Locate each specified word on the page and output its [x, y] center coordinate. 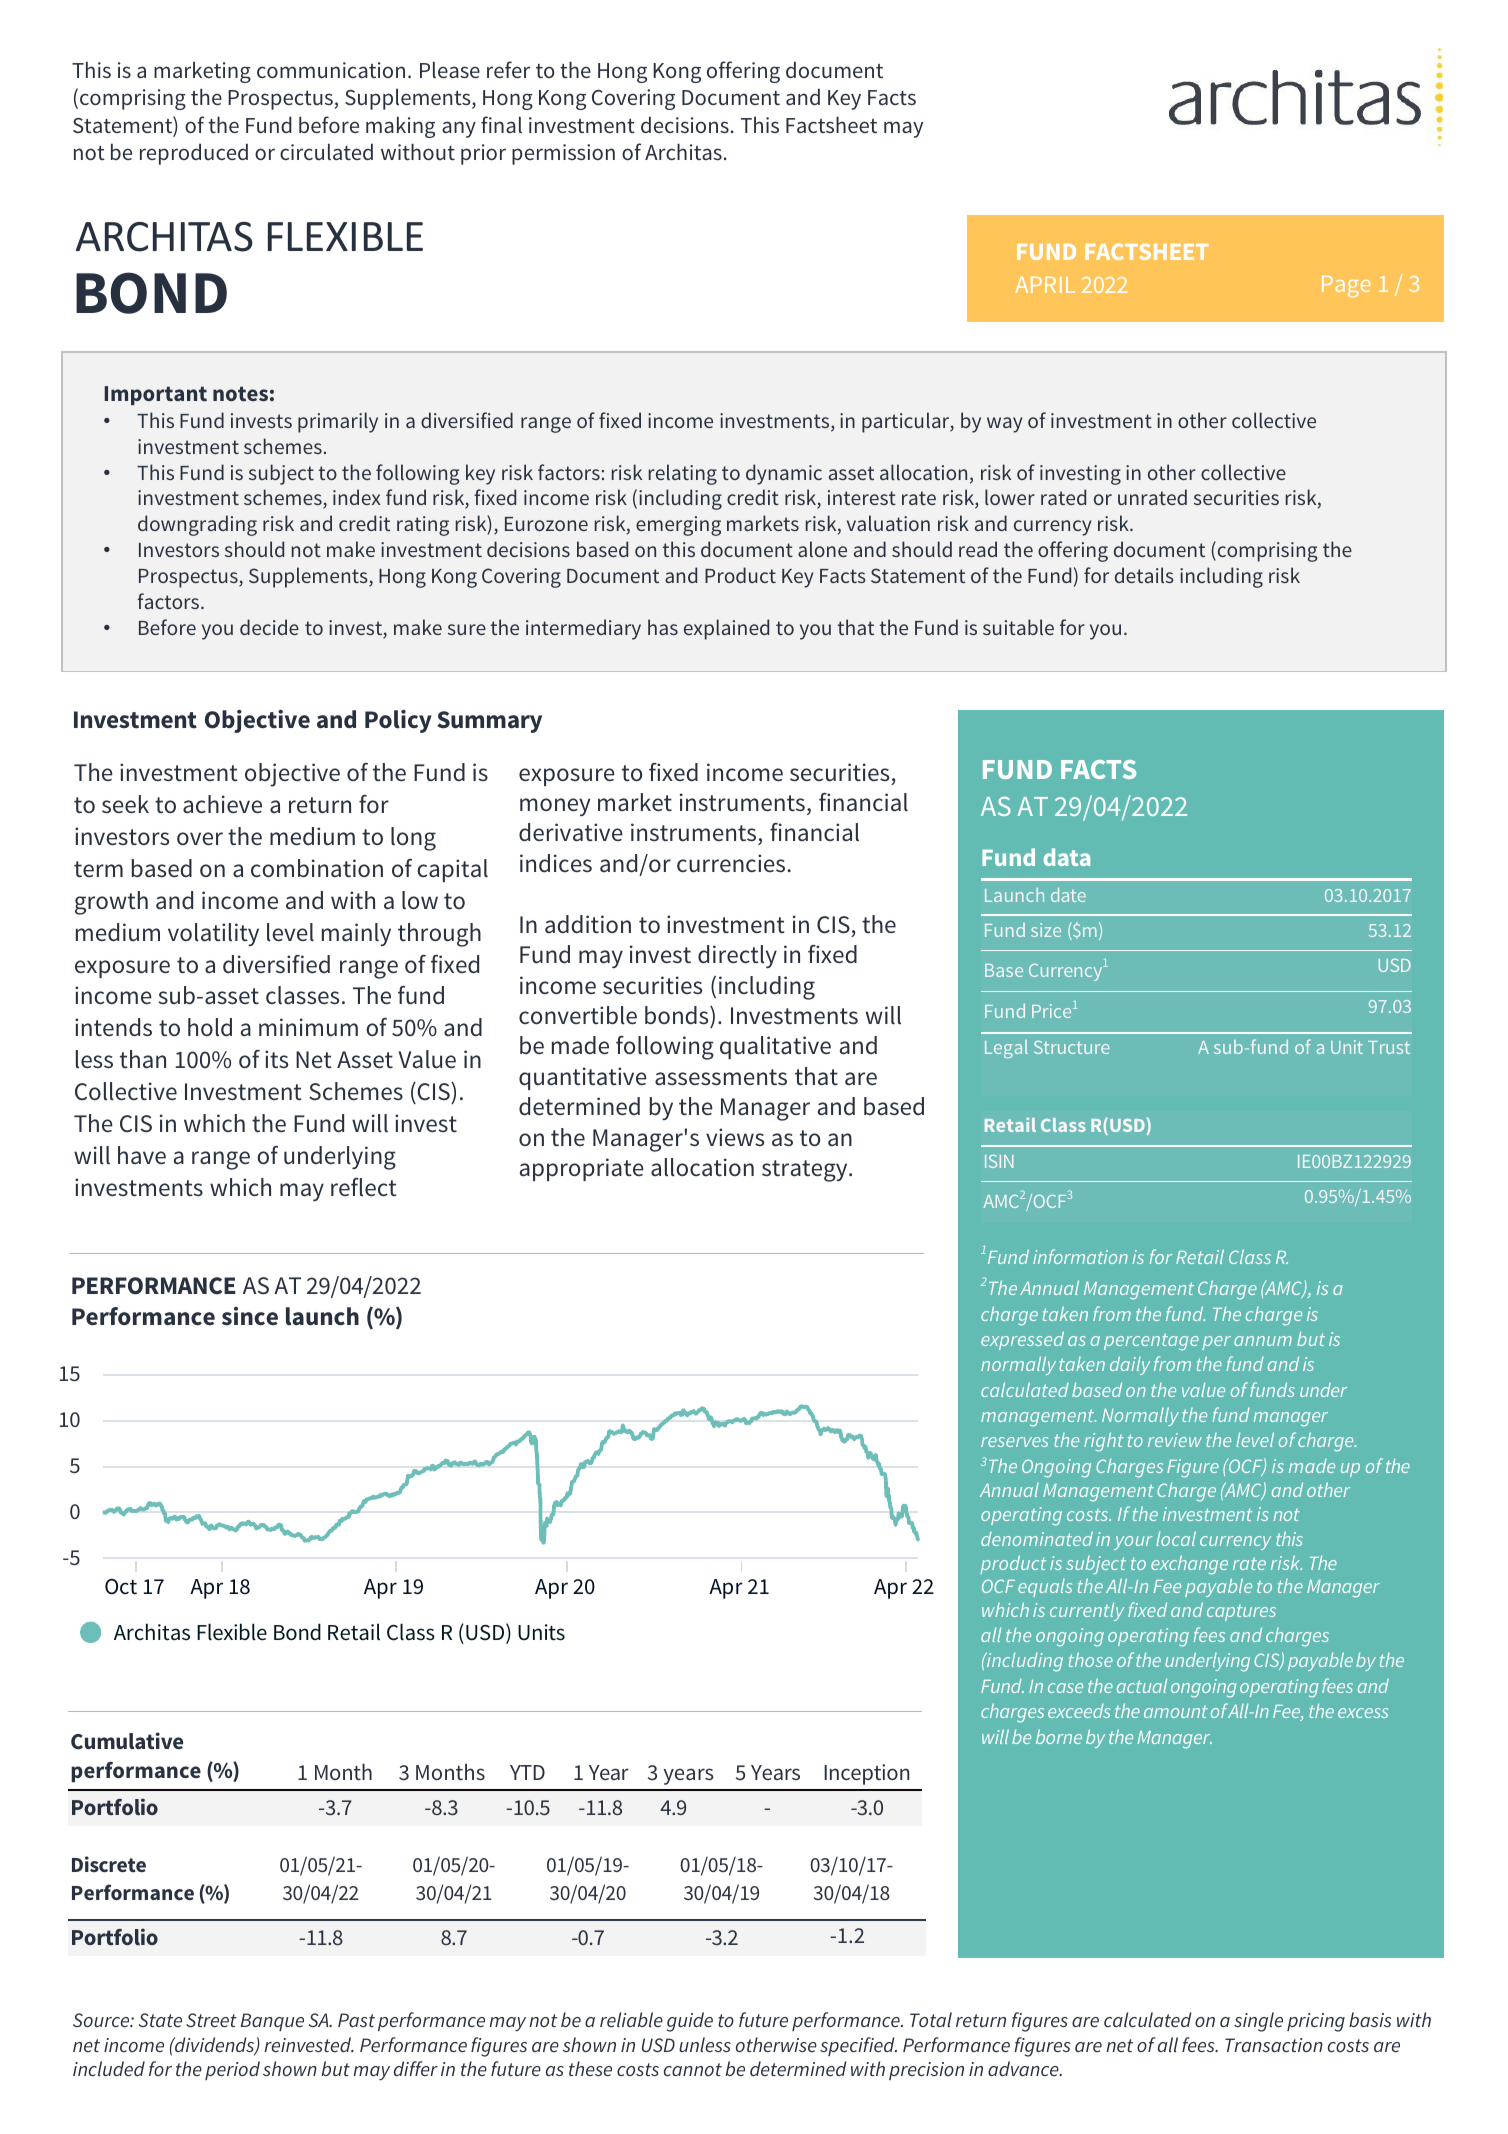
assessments [721, 1077]
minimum [308, 1027]
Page [1346, 286]
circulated [326, 152]
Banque [272, 2022]
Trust [1389, 1047]
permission [563, 154]
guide [690, 2022]
